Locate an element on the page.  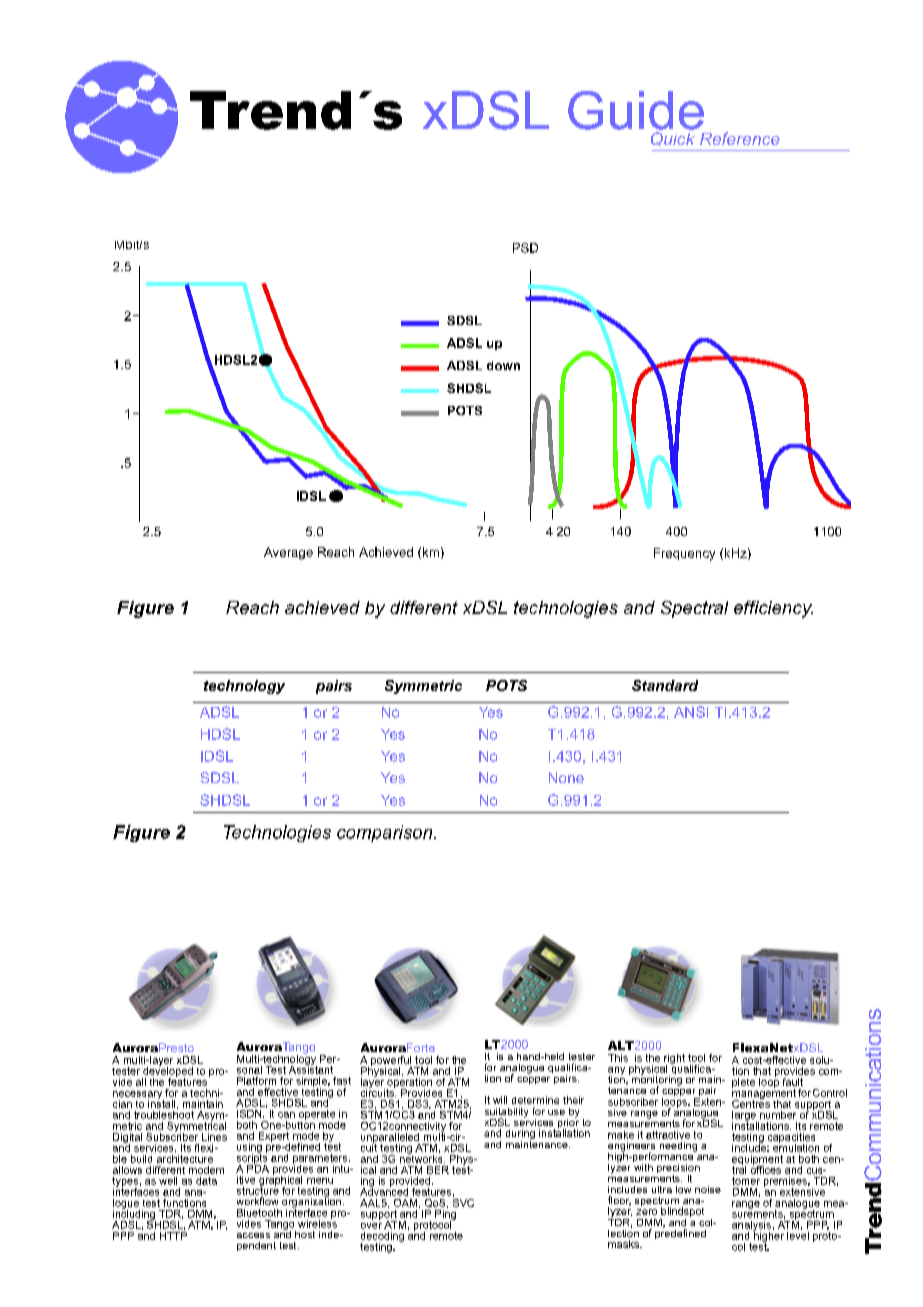
comparison is located at coordinates (386, 833).
